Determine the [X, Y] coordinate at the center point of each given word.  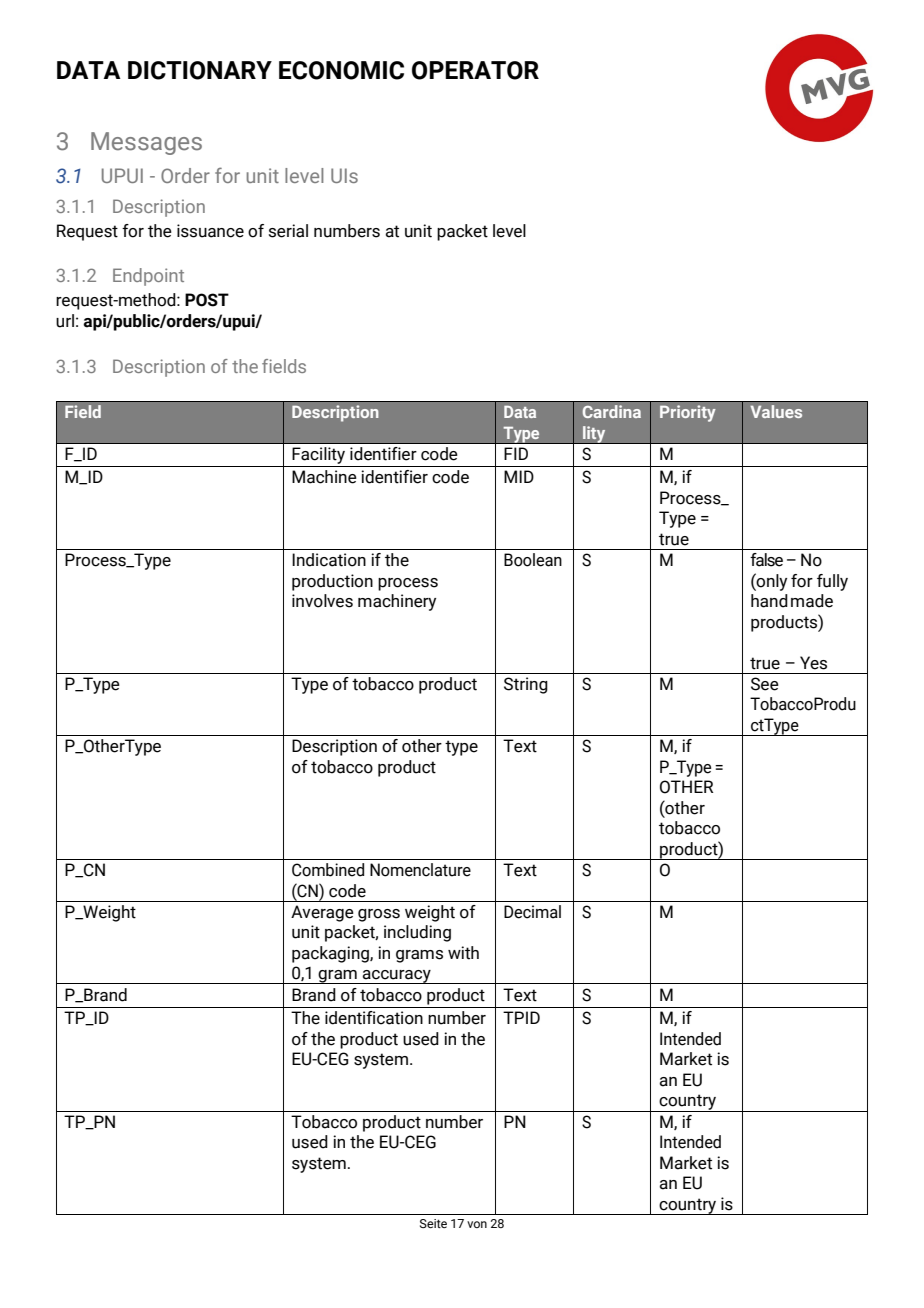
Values [776, 411]
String [526, 685]
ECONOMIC [341, 70]
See [765, 684]
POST [207, 300]
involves [322, 601]
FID [516, 453]
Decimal [532, 912]
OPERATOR [475, 70]
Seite [433, 1223]
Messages [146, 143]
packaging [331, 954]
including [417, 933]
